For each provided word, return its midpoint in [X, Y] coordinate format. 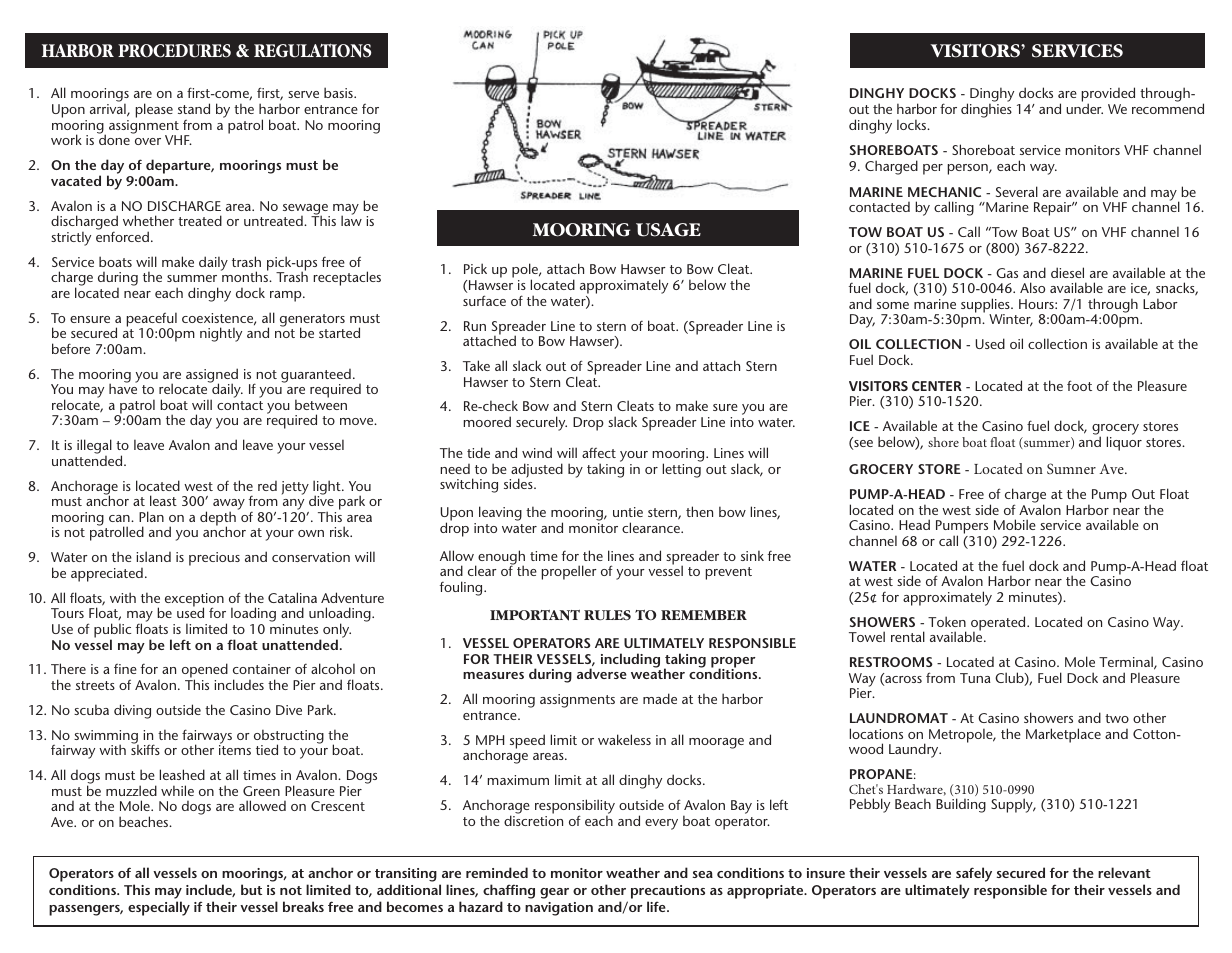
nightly [221, 334]
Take [476, 365]
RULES [607, 615]
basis [339, 92]
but [251, 889]
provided [1108, 96]
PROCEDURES [174, 51]
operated [999, 624]
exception [194, 601]
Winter [1011, 320]
